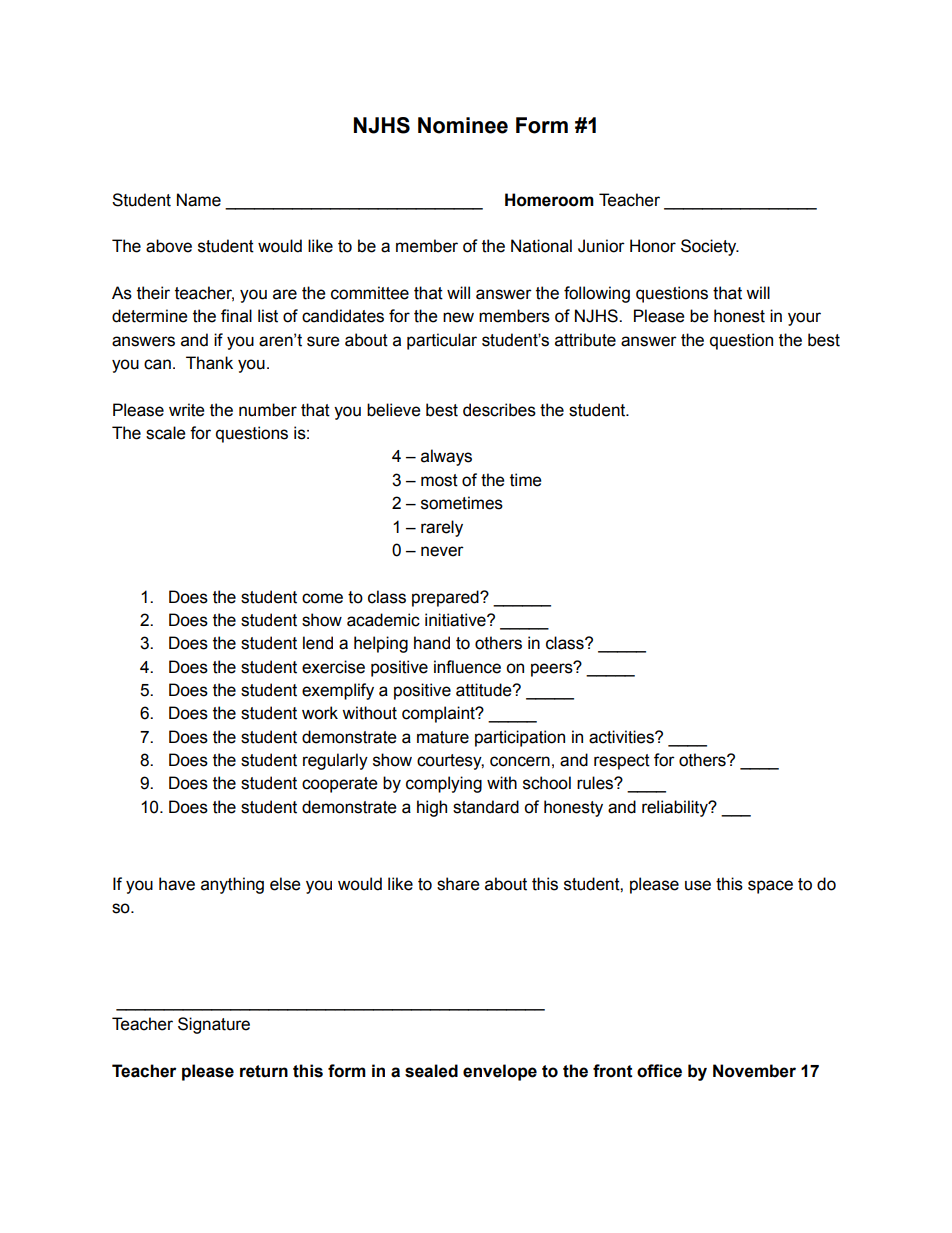  I want to click on Signature, so click(214, 1025).
